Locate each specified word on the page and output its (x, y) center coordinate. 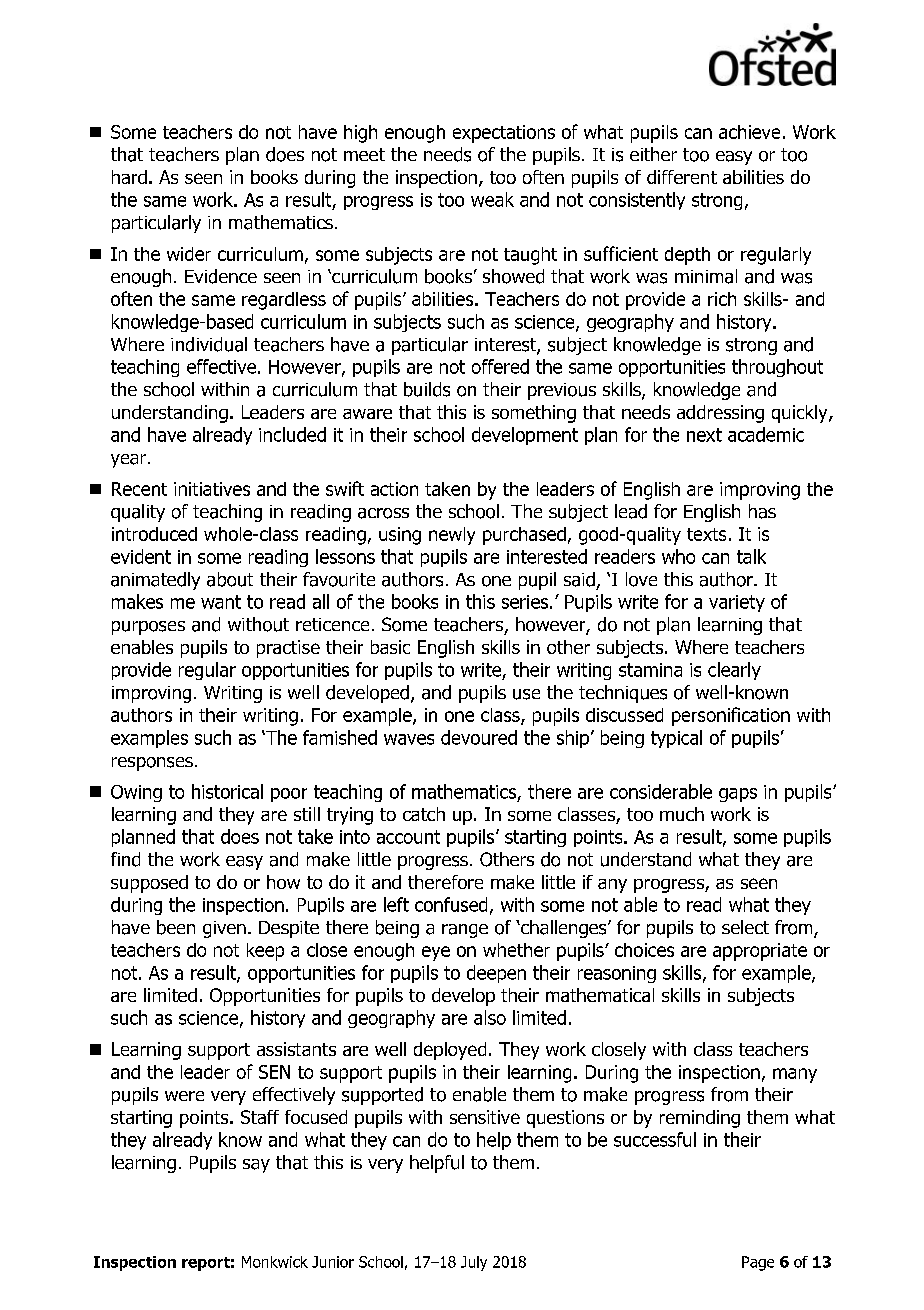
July (474, 1263)
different (682, 177)
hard (129, 177)
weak (492, 199)
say (256, 1166)
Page (758, 1263)
